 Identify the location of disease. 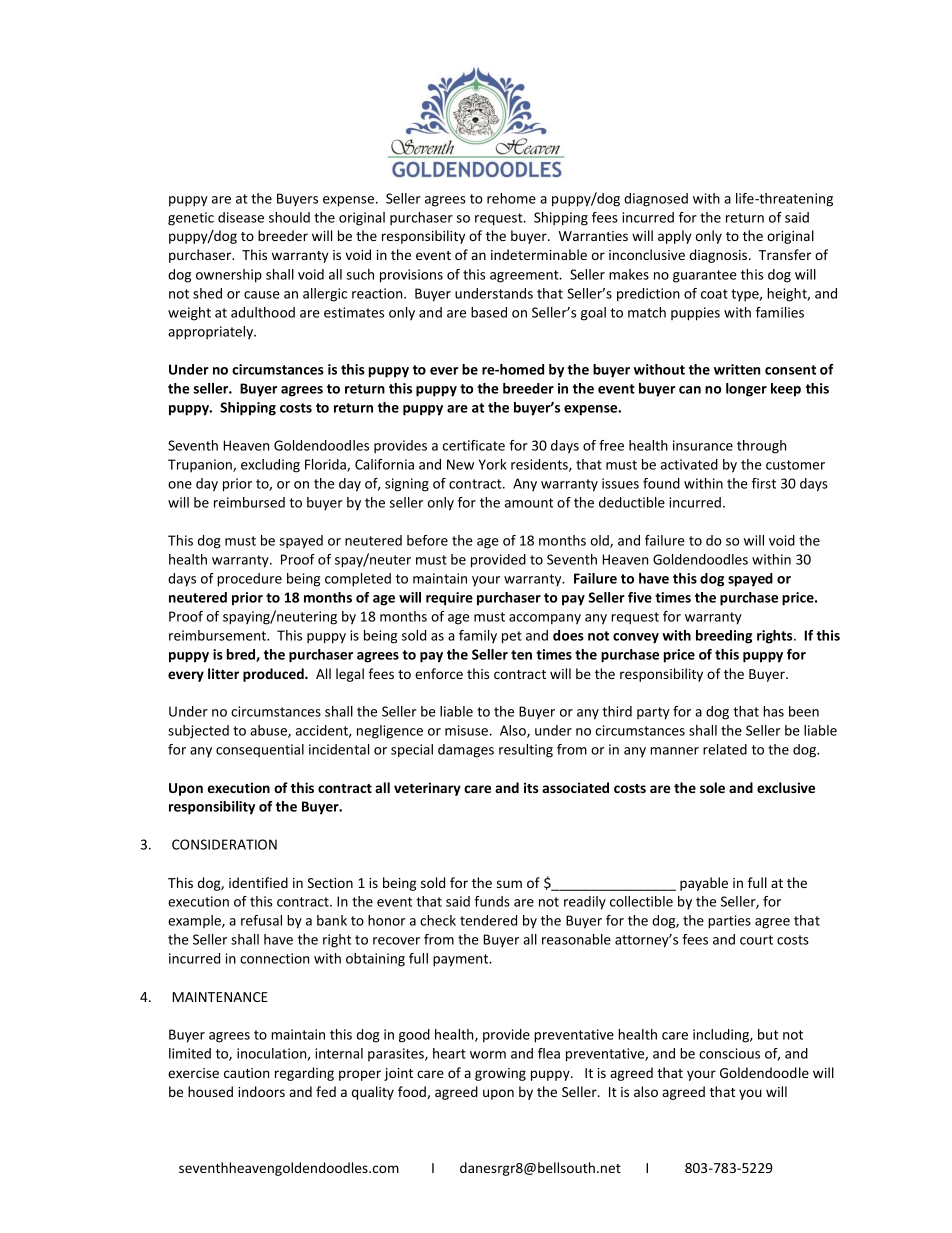
(241, 217).
